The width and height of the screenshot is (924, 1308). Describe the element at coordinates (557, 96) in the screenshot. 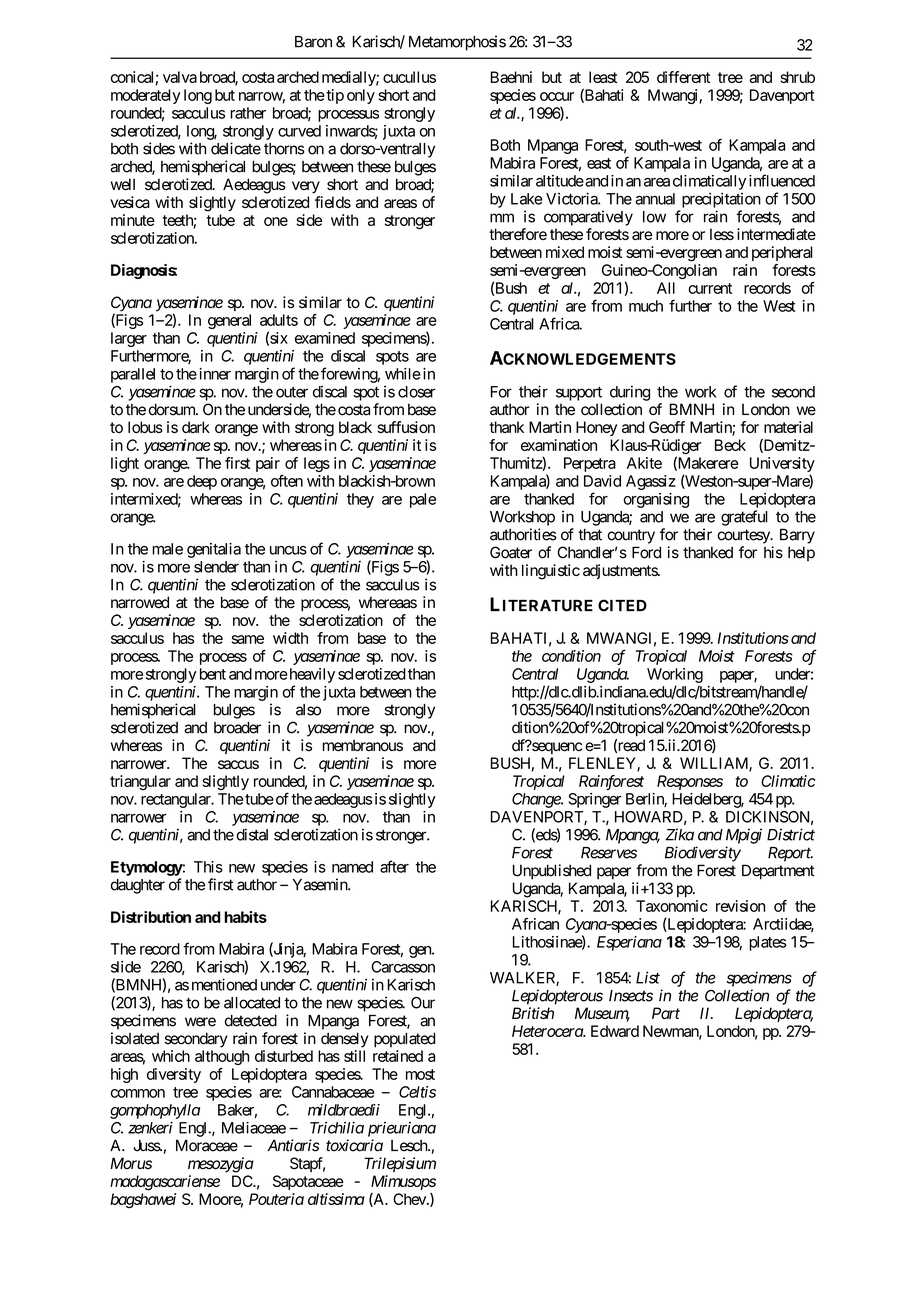

I see `occur` at that location.
